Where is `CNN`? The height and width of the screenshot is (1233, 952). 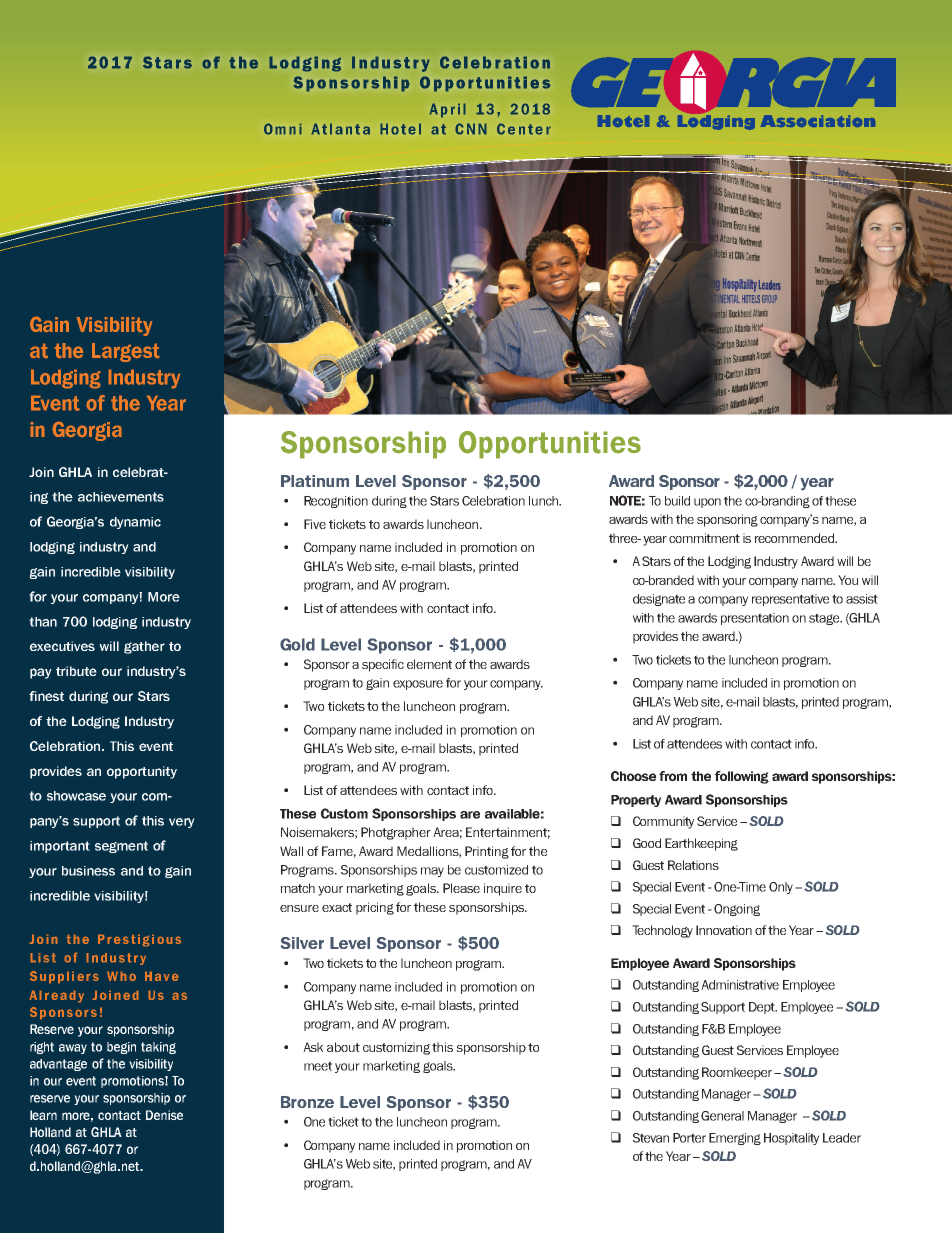
CNN is located at coordinates (471, 129).
